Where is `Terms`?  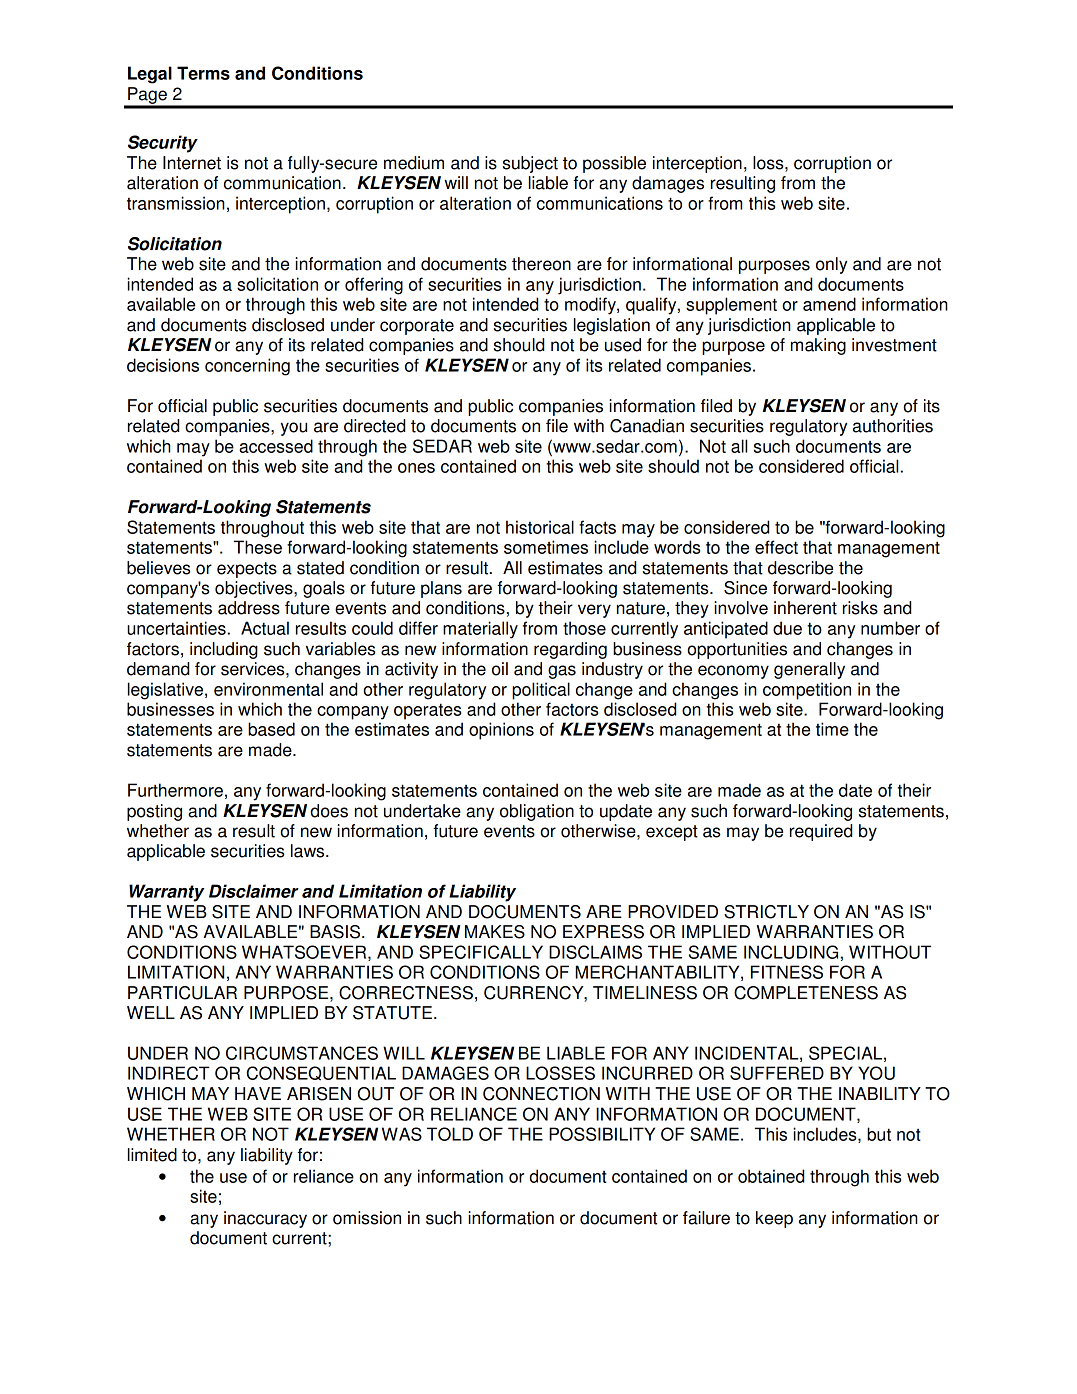 Terms is located at coordinates (203, 73).
